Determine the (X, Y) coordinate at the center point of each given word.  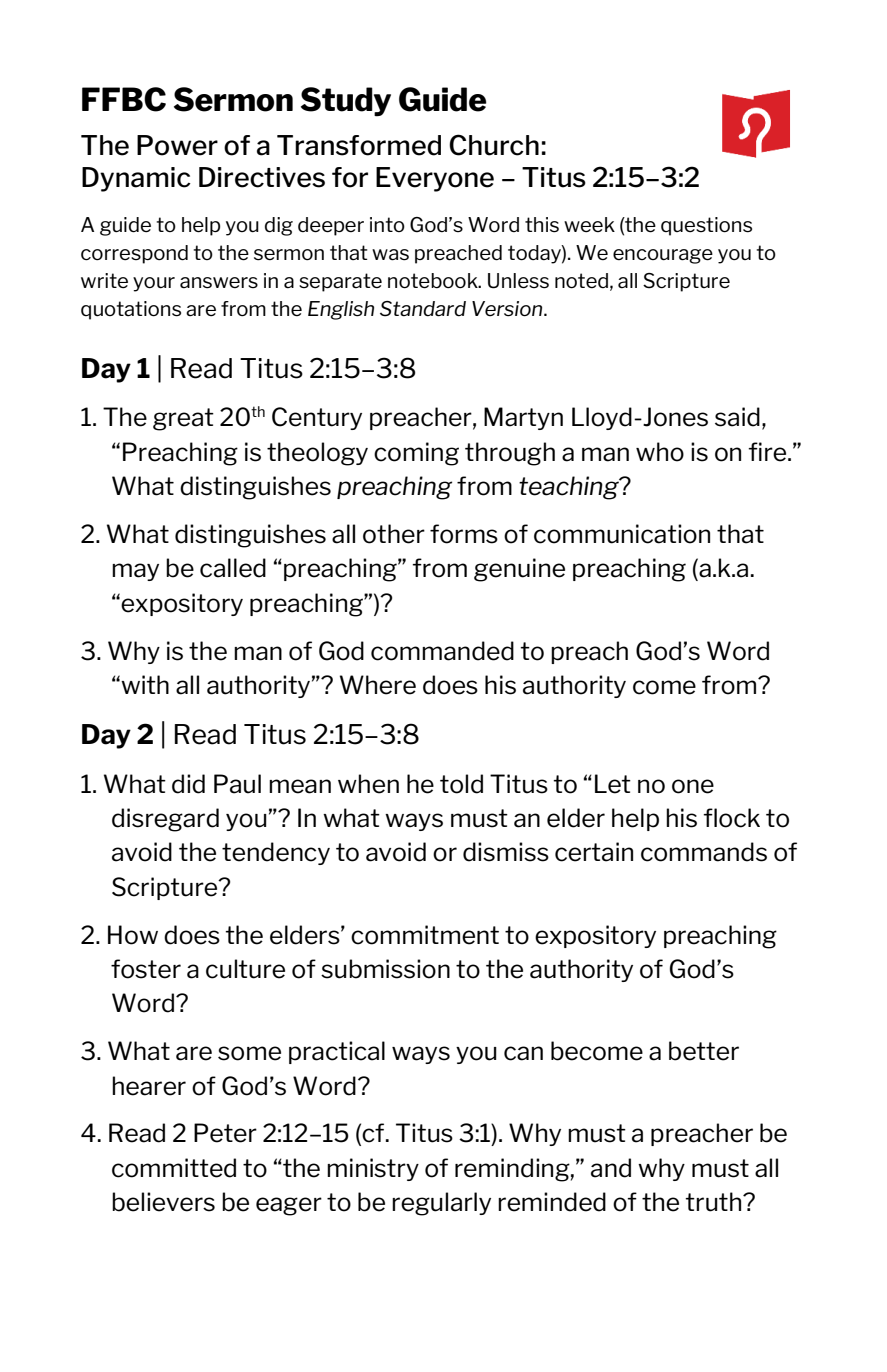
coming (416, 454)
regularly (441, 1204)
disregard (165, 820)
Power (177, 145)
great (183, 419)
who (660, 452)
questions (706, 226)
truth (714, 1202)
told (461, 784)
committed (174, 1168)
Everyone (435, 179)
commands (704, 852)
